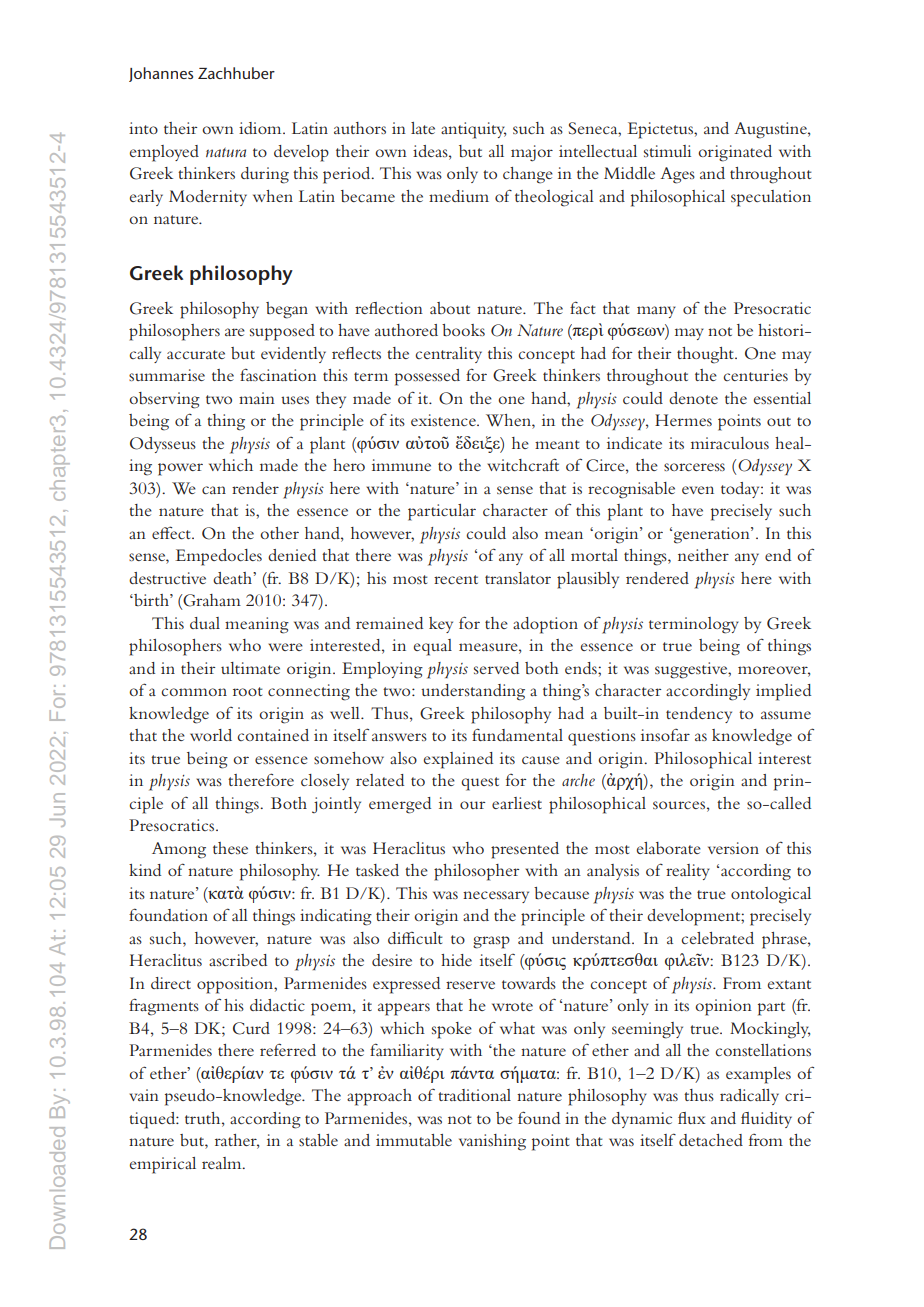 The width and height of the screenshot is (924, 1307). What do you see at coordinates (223, 1163) in the screenshot?
I see `realm` at bounding box center [223, 1163].
